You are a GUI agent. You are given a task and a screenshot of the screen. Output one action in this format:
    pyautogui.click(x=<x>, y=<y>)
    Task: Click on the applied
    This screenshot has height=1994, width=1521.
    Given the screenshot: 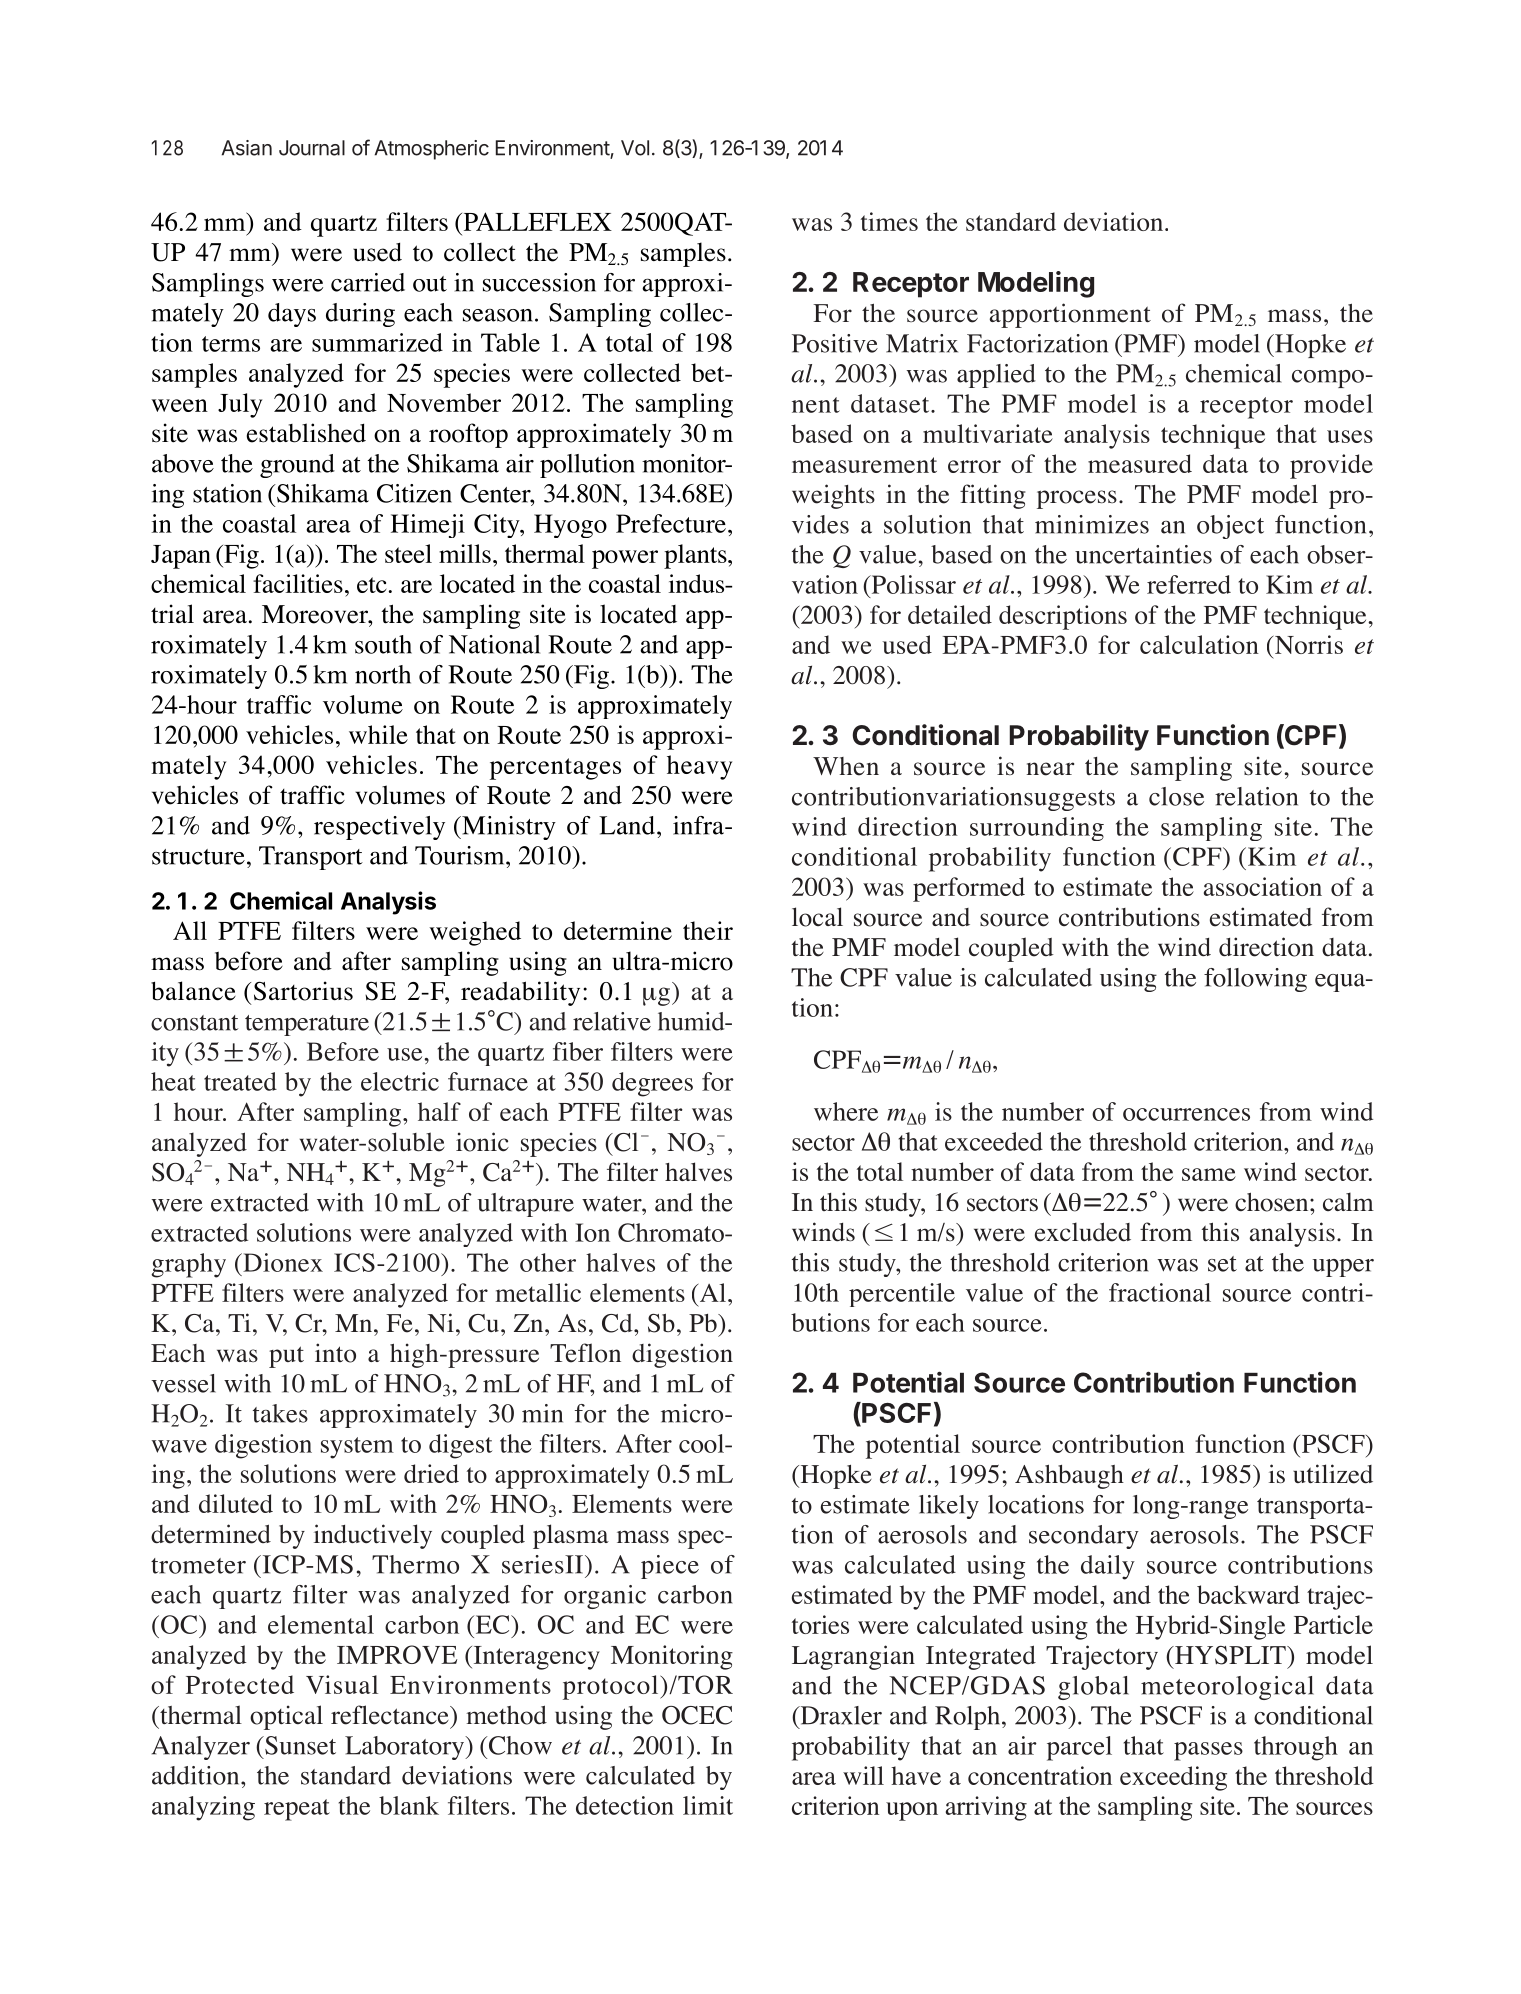 What is the action you would take?
    pyautogui.click(x=996, y=376)
